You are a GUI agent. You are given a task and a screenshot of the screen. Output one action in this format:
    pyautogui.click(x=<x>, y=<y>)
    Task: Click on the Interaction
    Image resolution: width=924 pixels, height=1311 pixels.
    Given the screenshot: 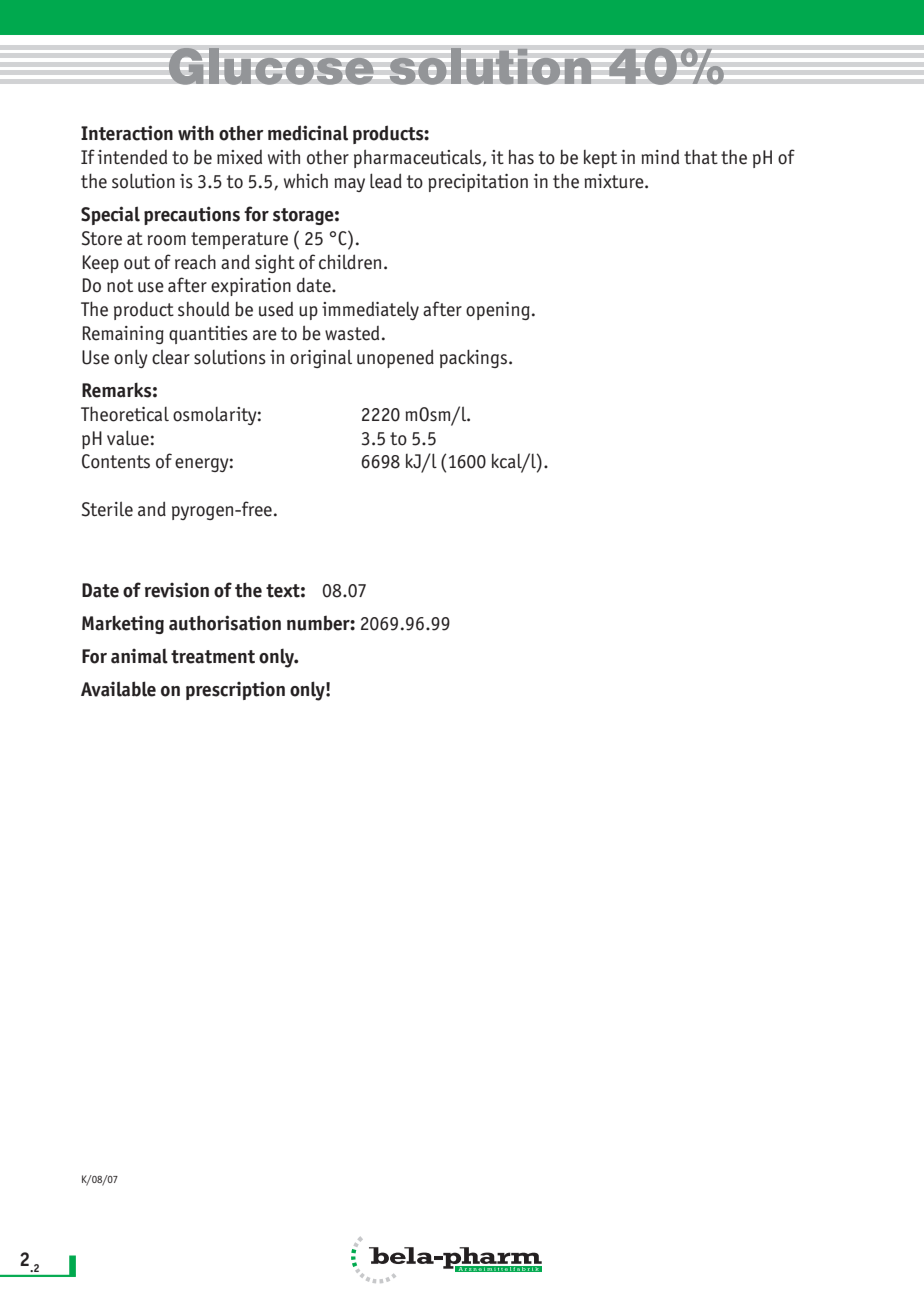 What is the action you would take?
    pyautogui.click(x=127, y=133)
